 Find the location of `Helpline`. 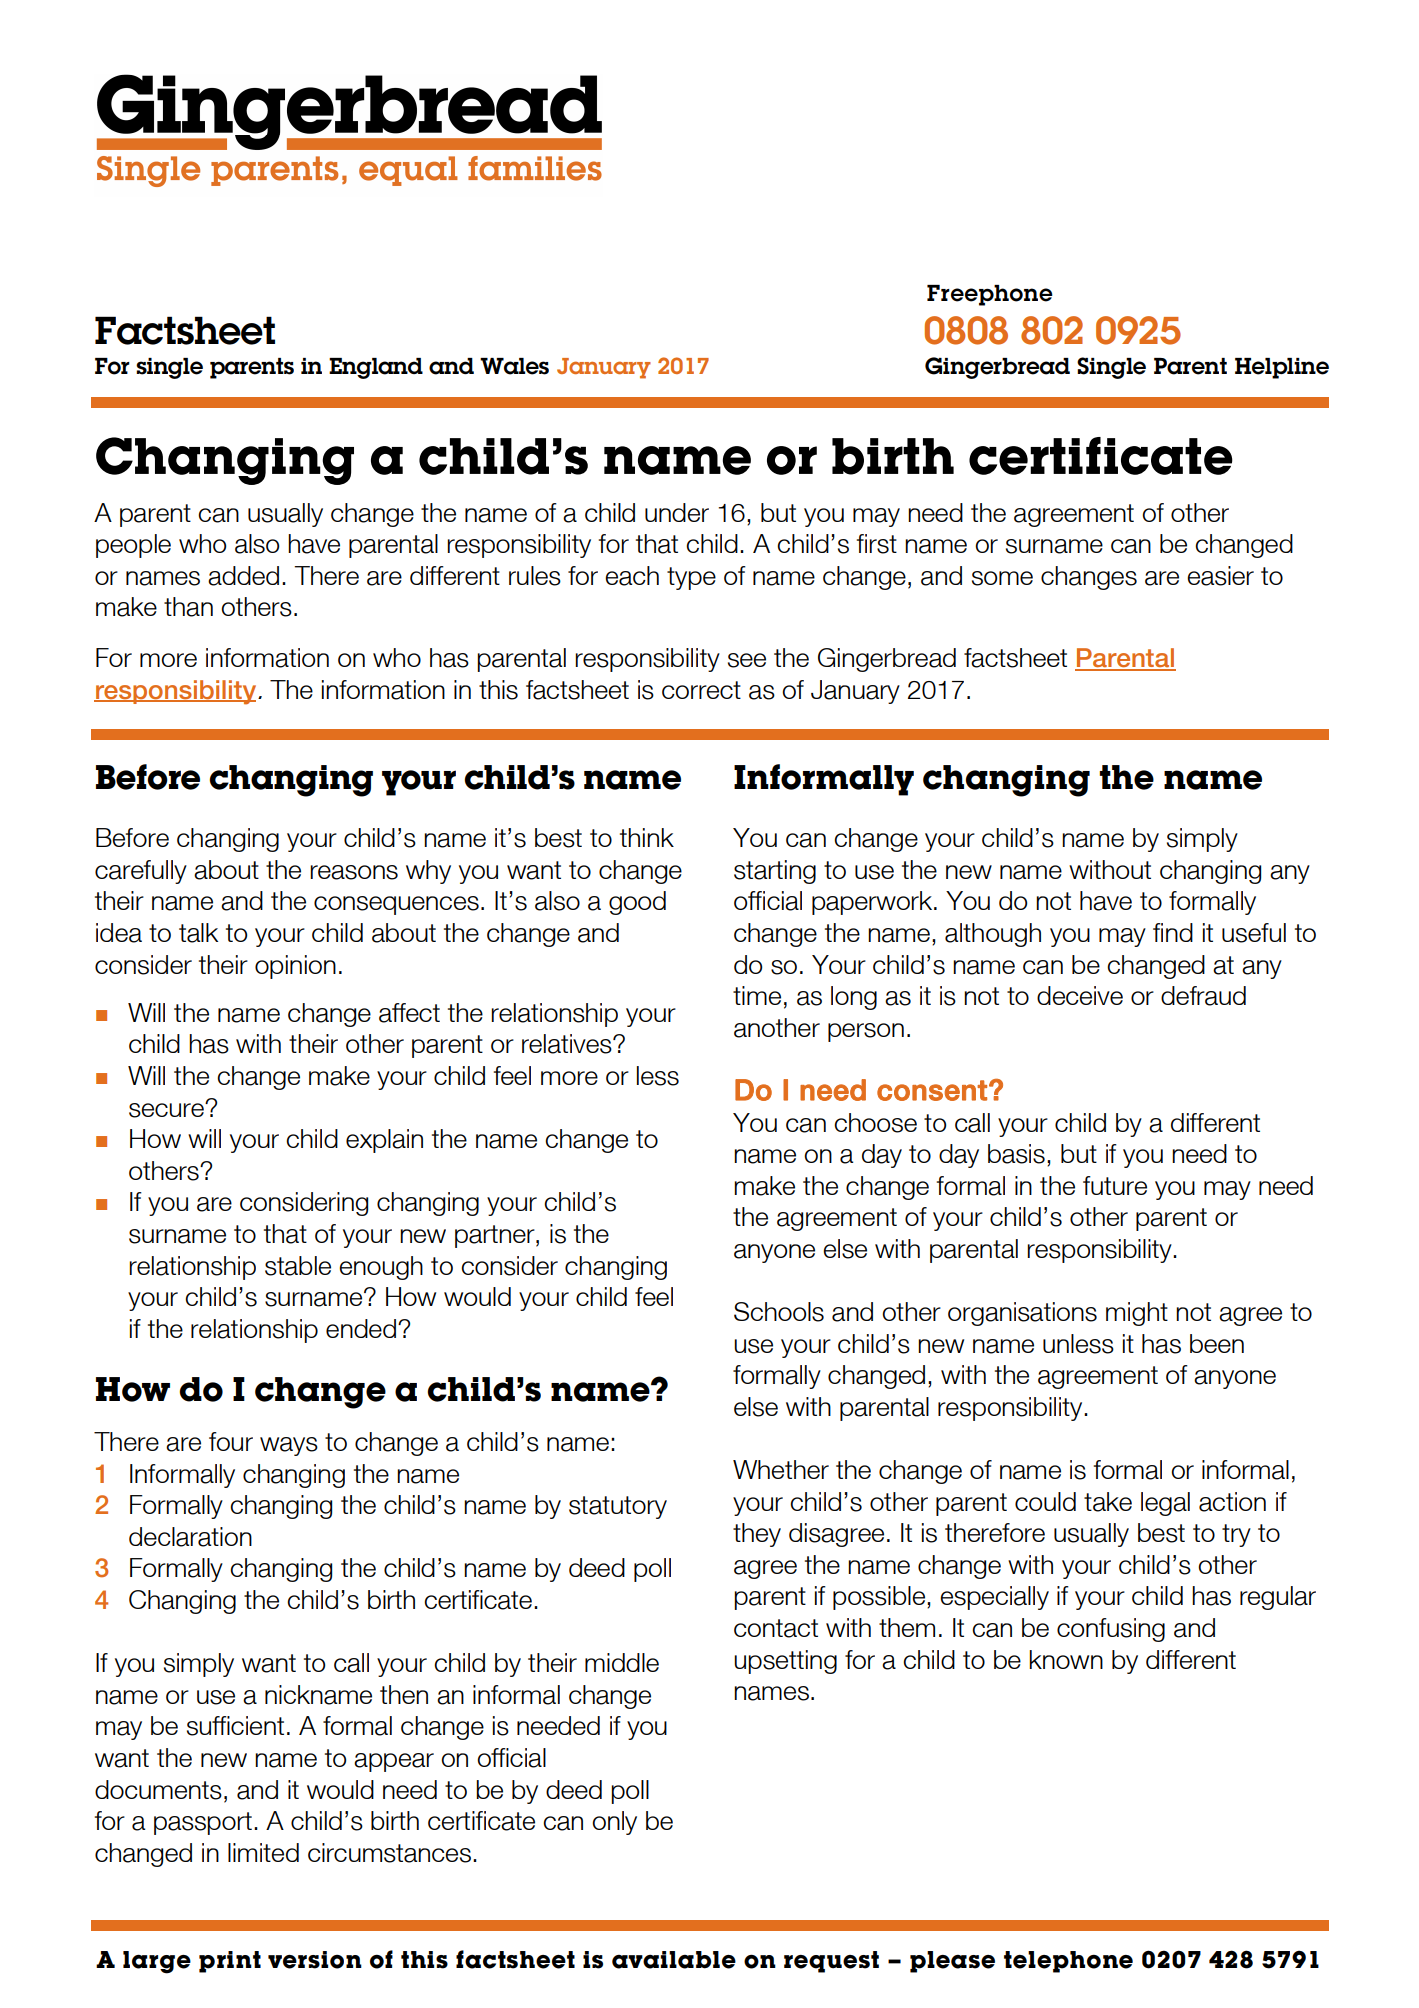

Helpline is located at coordinates (1282, 368).
